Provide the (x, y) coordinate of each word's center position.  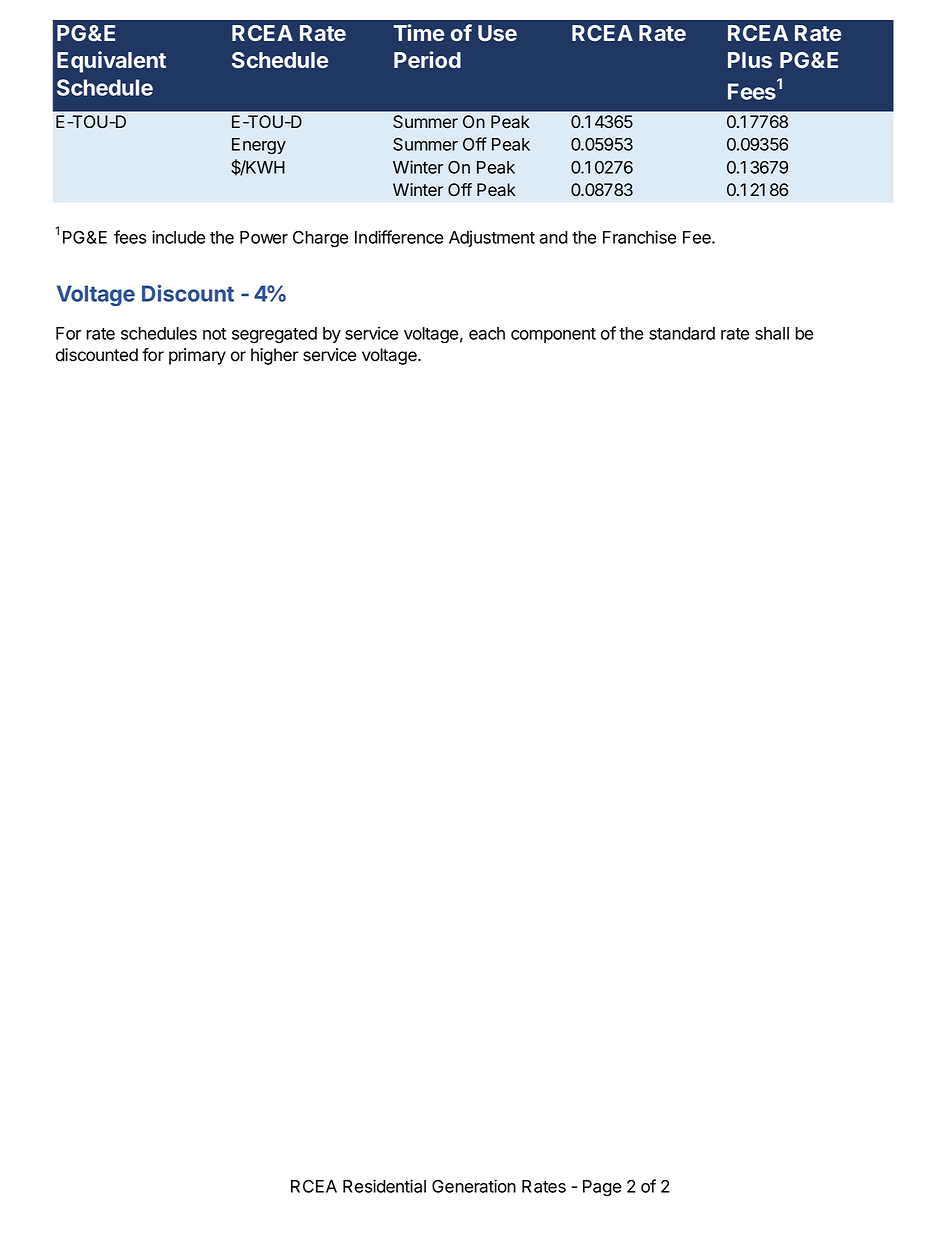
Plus (750, 60)
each (487, 333)
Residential (384, 1186)
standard (682, 333)
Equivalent (111, 62)
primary (197, 356)
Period (427, 59)
